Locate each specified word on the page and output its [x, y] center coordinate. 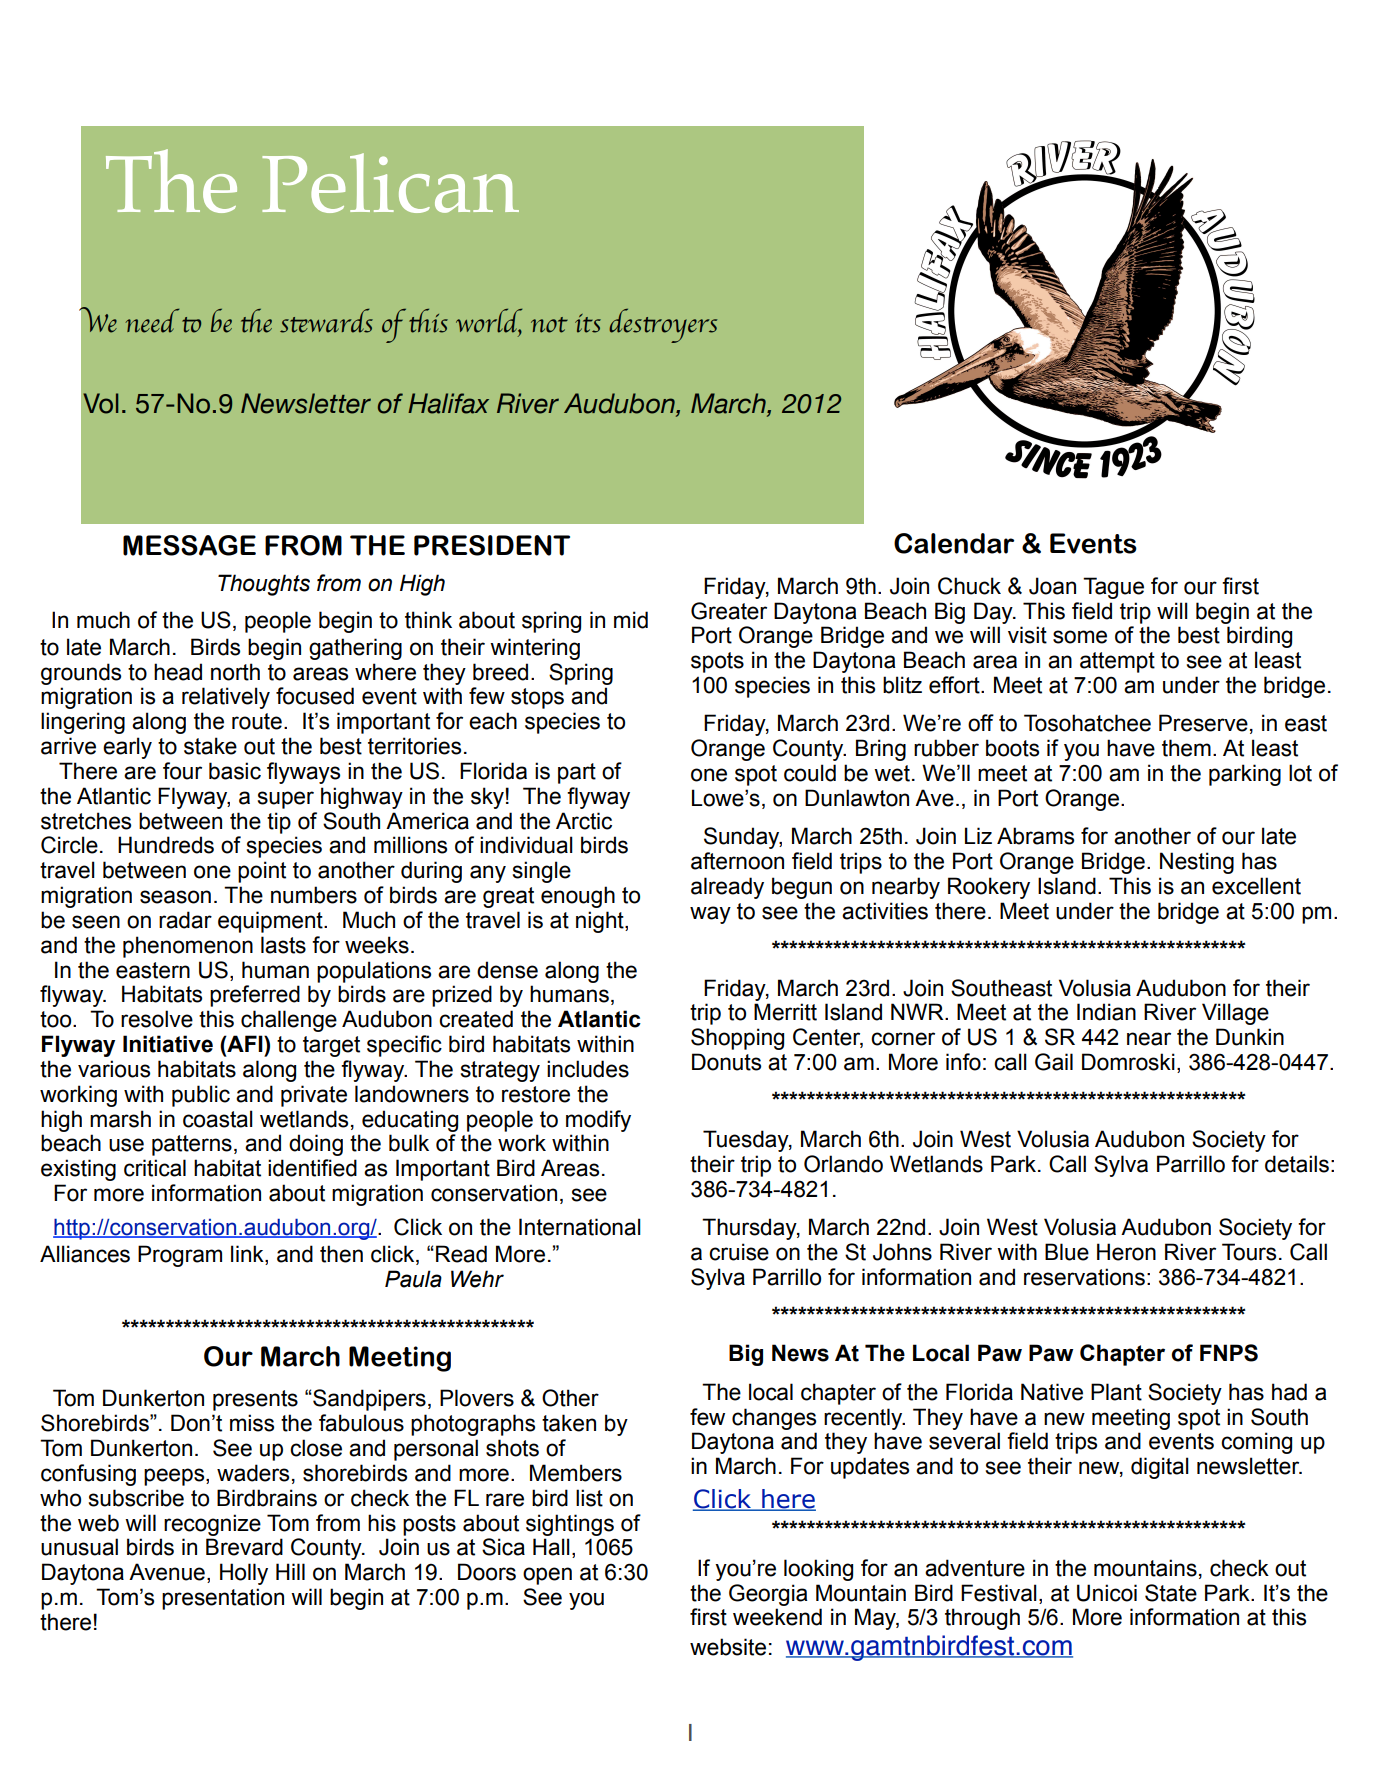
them [1186, 748]
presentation [223, 1599]
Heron [1126, 1252]
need [152, 321]
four [182, 771]
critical [155, 1168]
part [577, 773]
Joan [1052, 586]
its [588, 323]
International [580, 1227]
